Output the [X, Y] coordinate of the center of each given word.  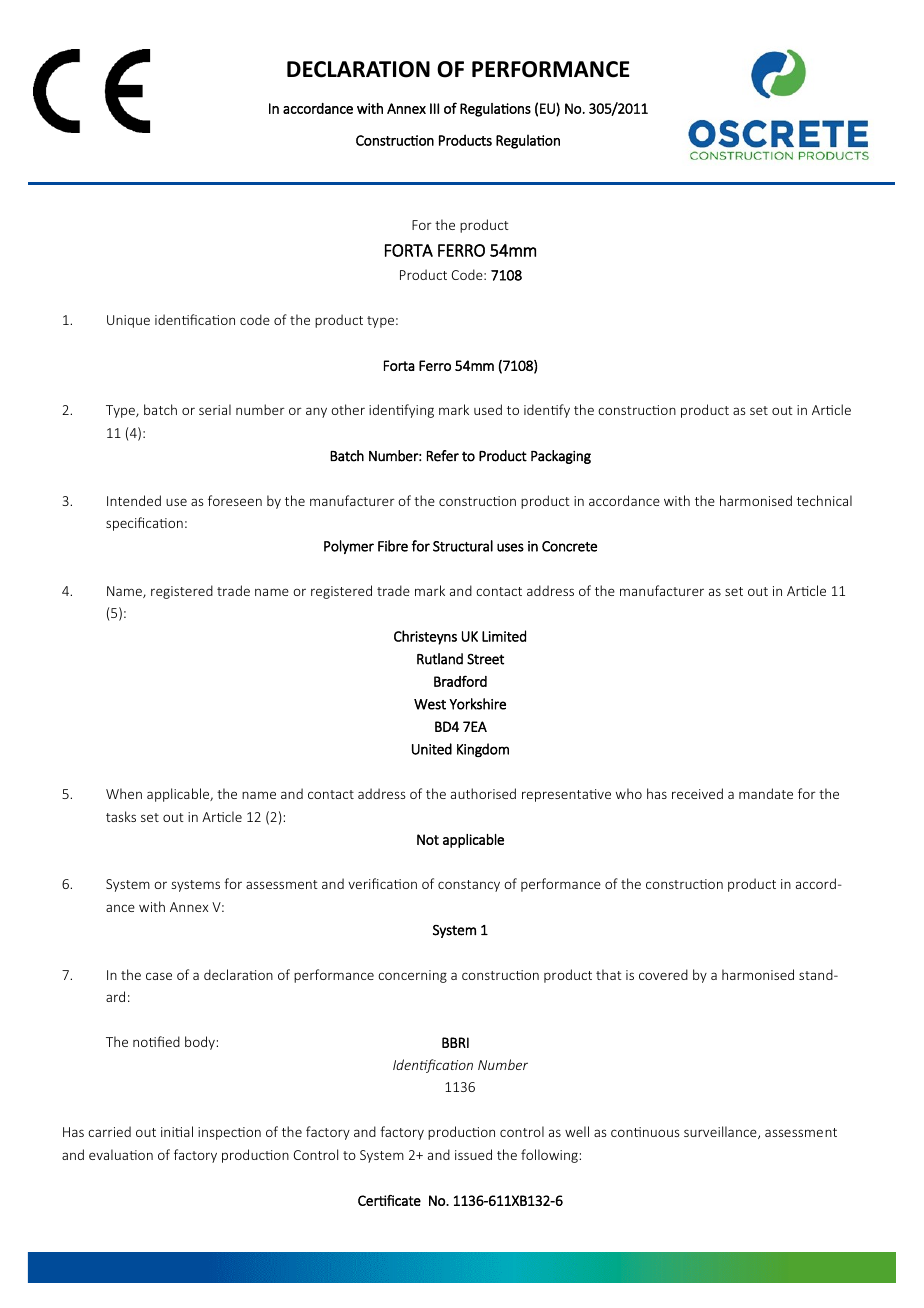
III [434, 108]
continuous [645, 1132]
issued [473, 1154]
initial [177, 1131]
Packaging [561, 457]
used [488, 409]
